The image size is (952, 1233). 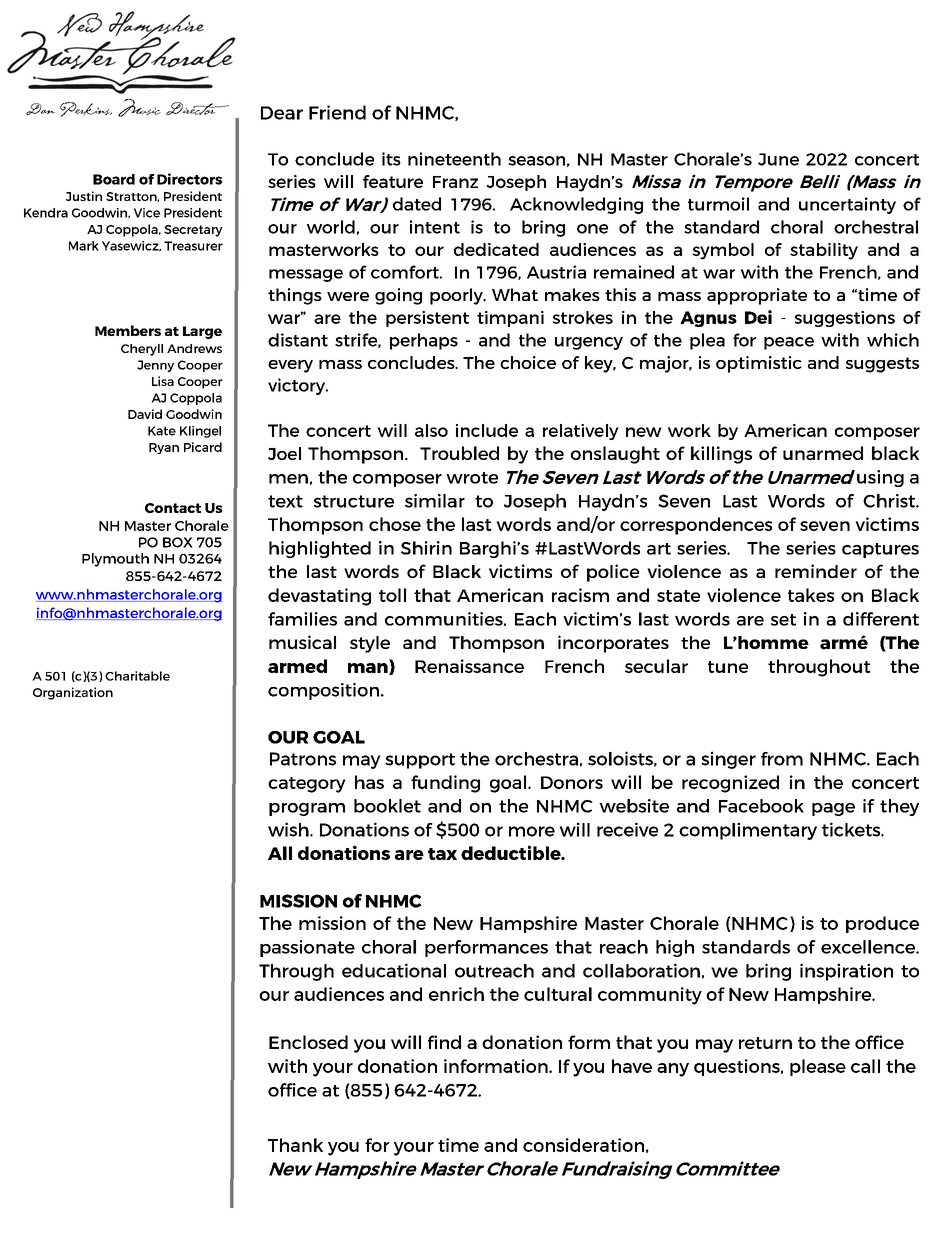 I want to click on killings, so click(x=721, y=455).
